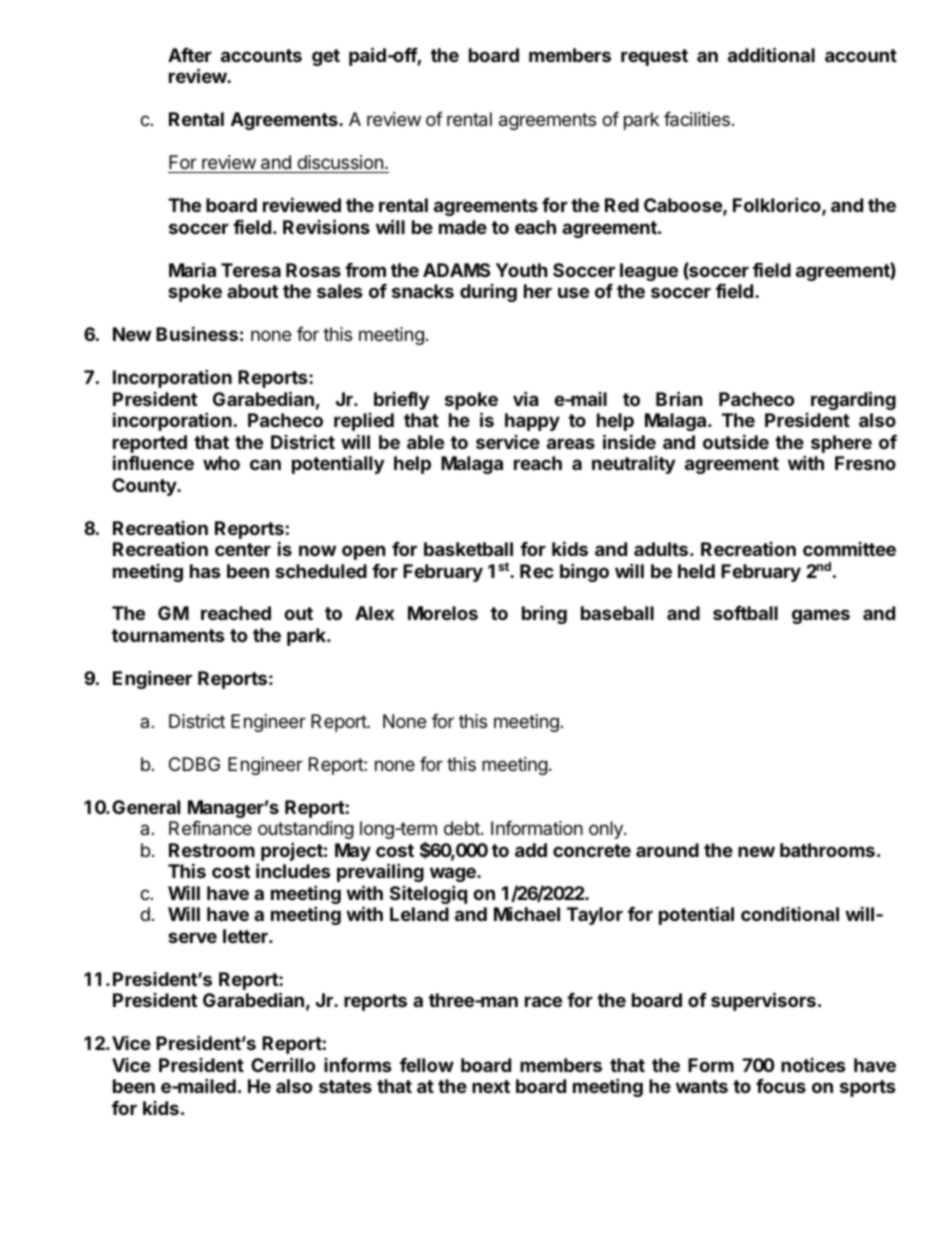 This screenshot has height=1233, width=952. What do you see at coordinates (488, 293) in the screenshot?
I see `during` at bounding box center [488, 293].
